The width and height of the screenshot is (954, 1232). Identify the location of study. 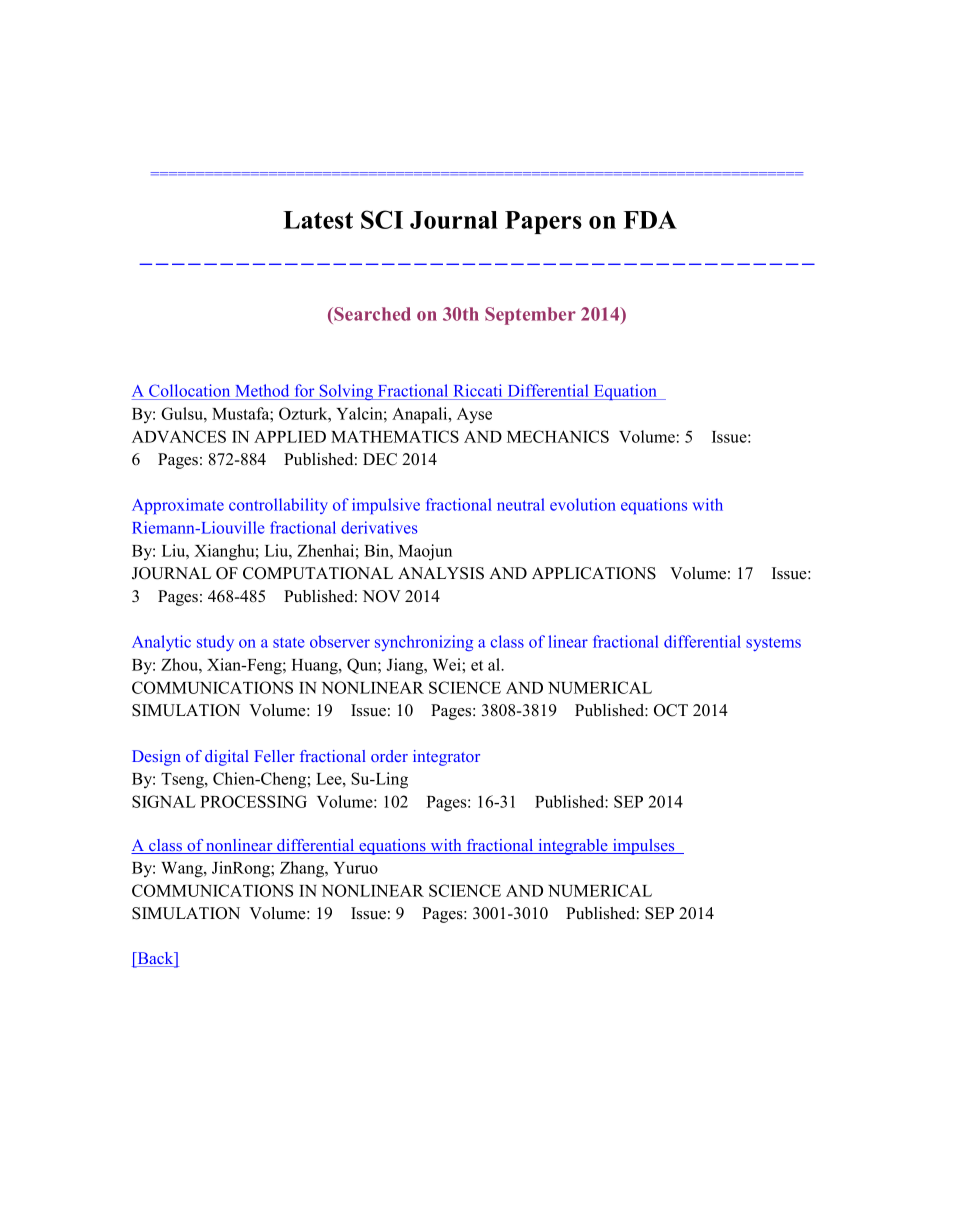
(215, 643).
